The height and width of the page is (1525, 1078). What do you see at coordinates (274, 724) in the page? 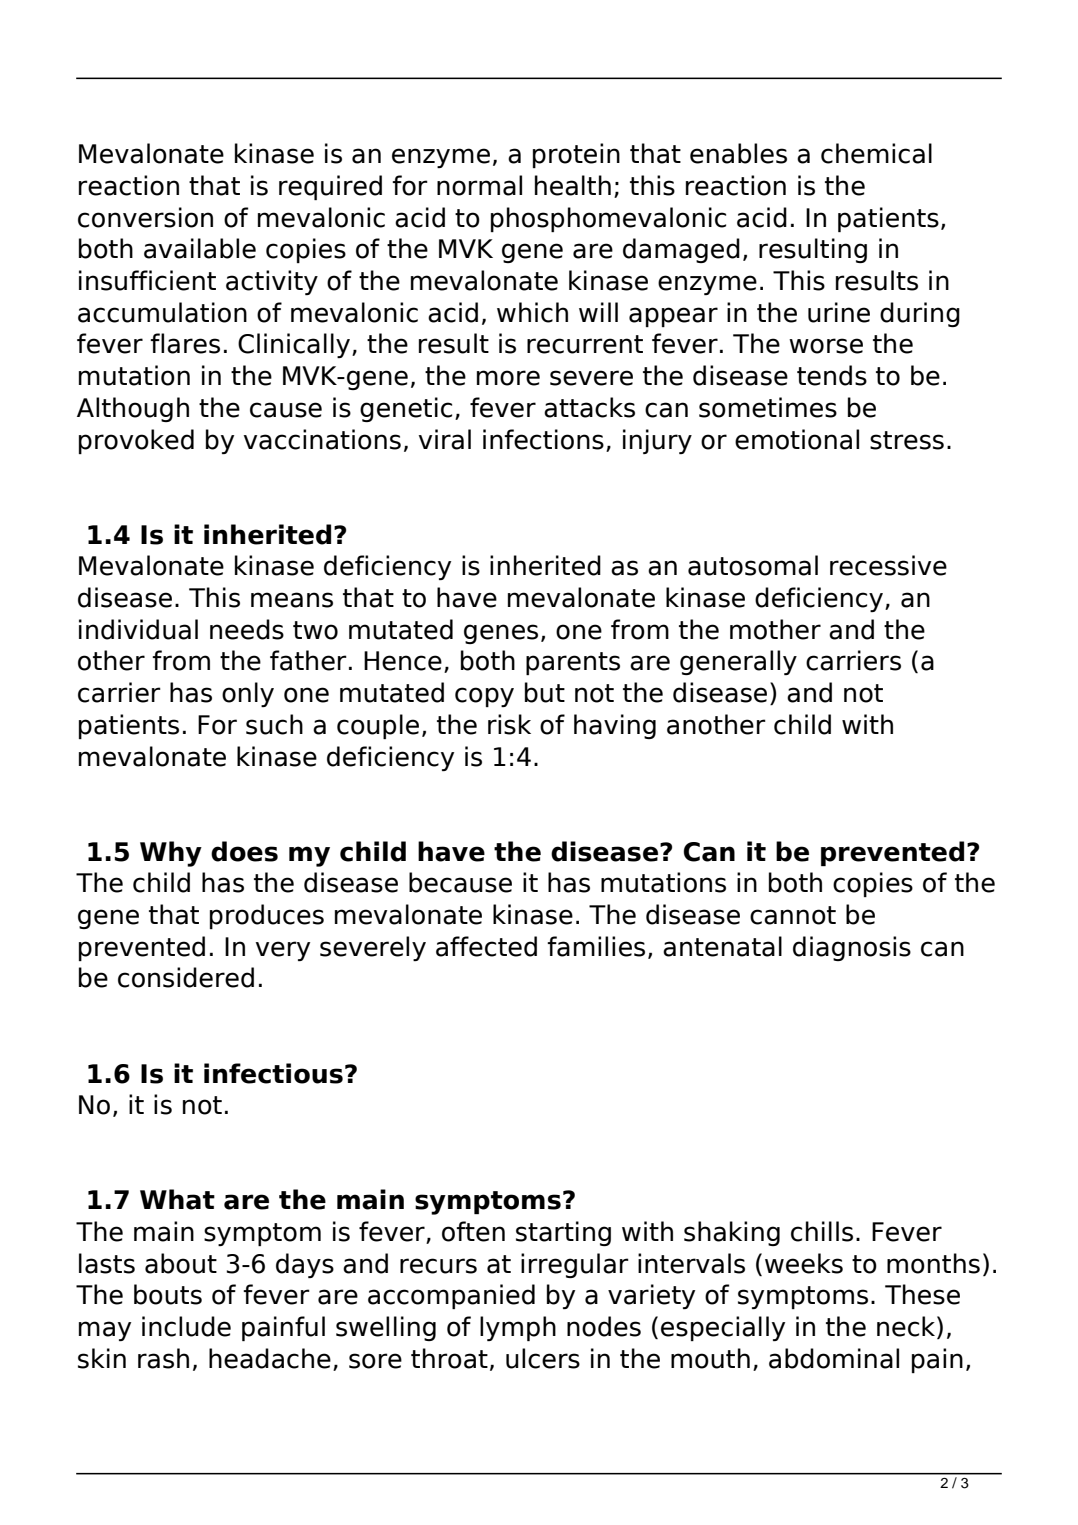
I see `such` at bounding box center [274, 724].
